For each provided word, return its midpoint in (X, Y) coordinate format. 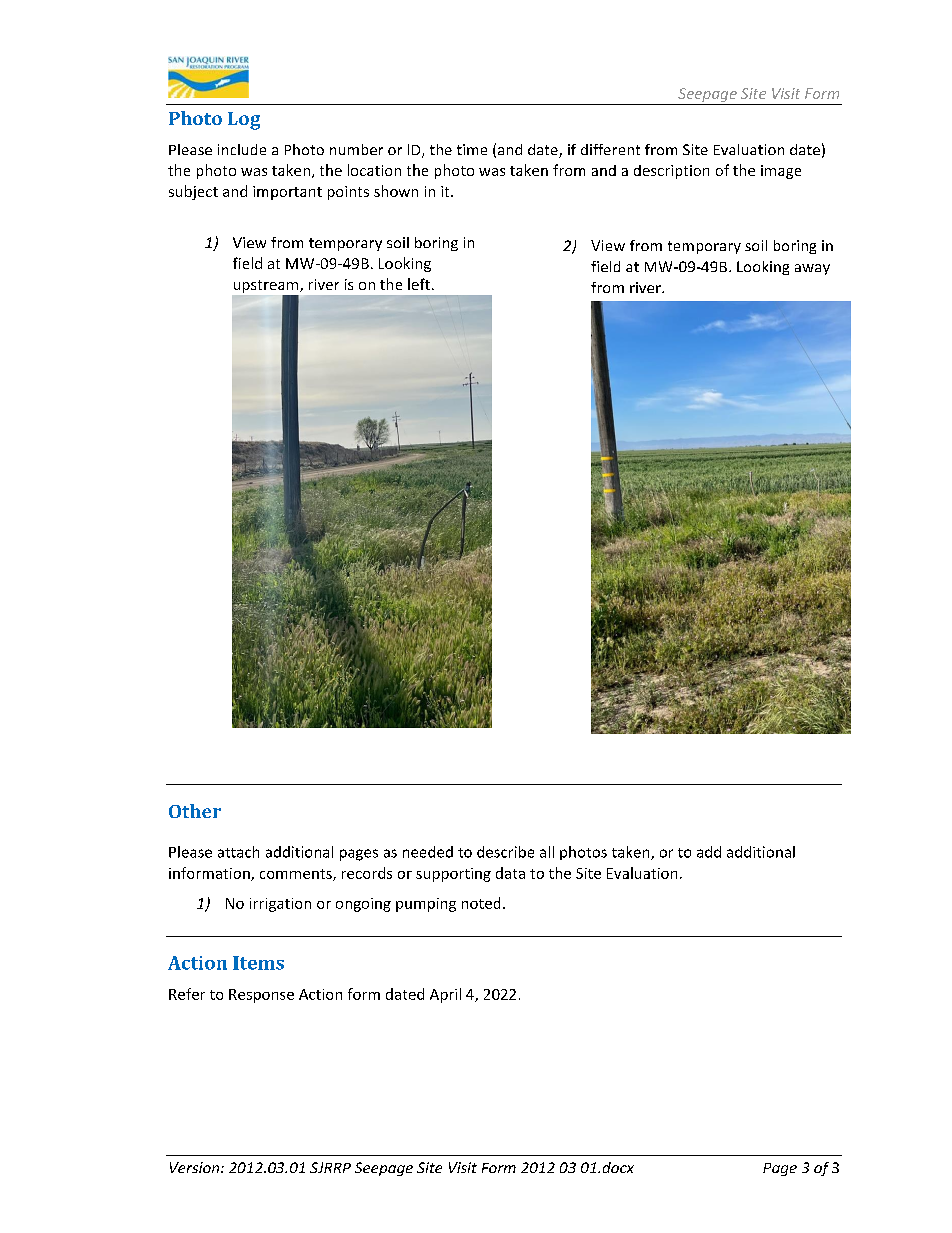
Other (195, 811)
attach (238, 852)
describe (505, 852)
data (510, 873)
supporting (453, 875)
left (419, 284)
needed (428, 852)
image (781, 172)
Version (196, 1167)
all (547, 852)
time (472, 149)
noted (481, 903)
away (812, 269)
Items (258, 963)
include (242, 149)
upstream (267, 286)
